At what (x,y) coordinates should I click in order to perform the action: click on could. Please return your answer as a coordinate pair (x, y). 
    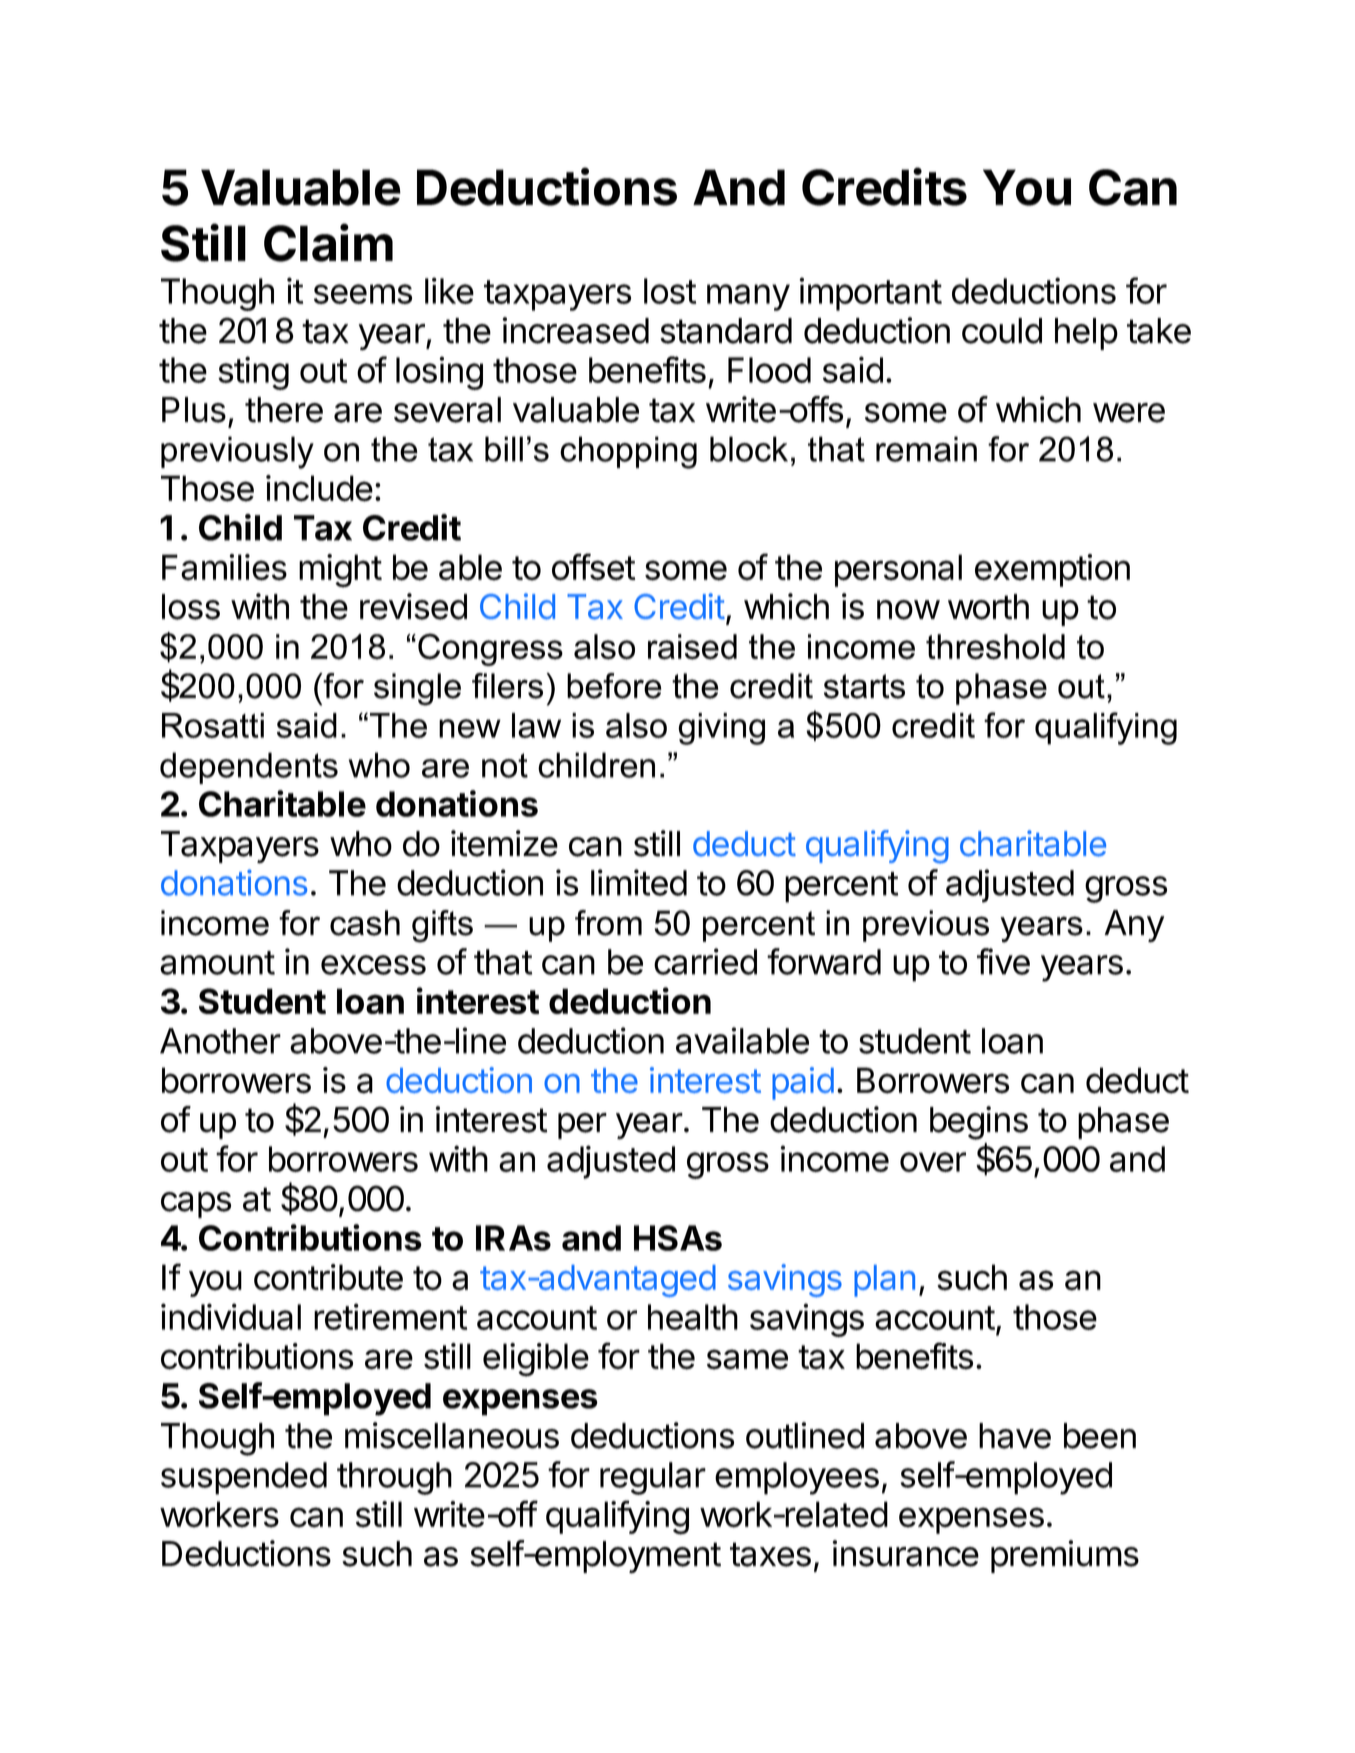
    Looking at the image, I should click on (1002, 331).
